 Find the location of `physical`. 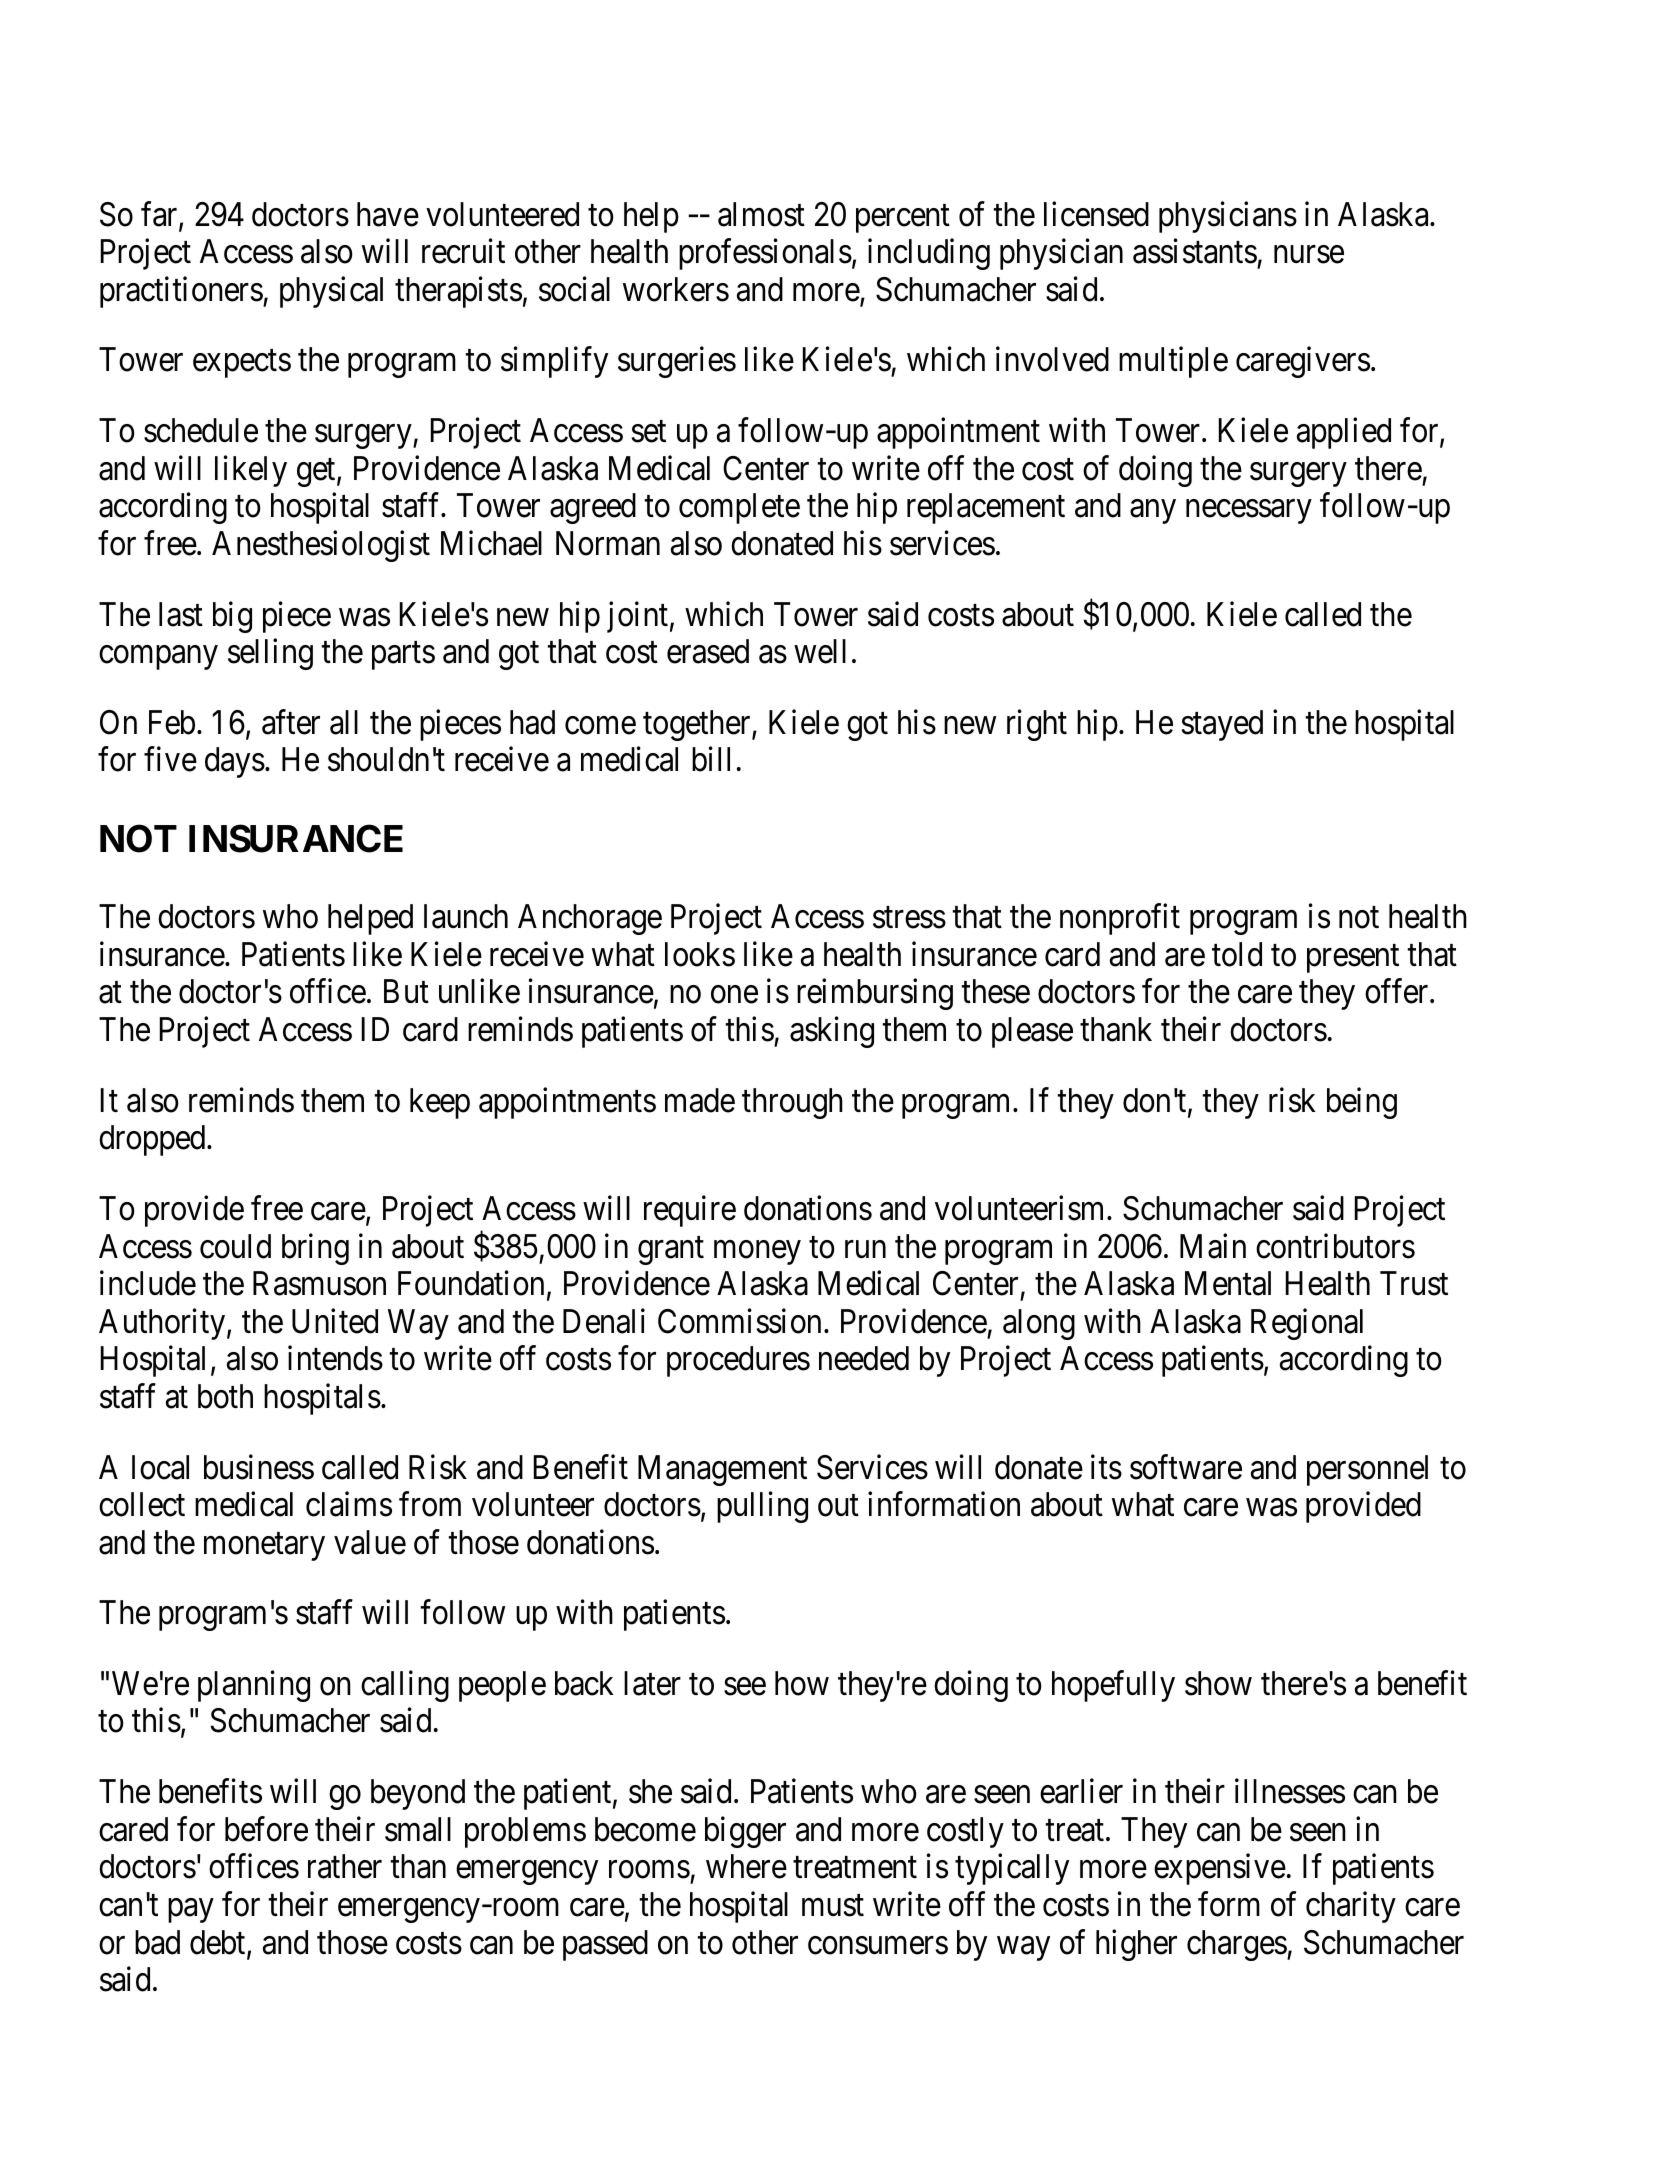

physical is located at coordinates (331, 292).
